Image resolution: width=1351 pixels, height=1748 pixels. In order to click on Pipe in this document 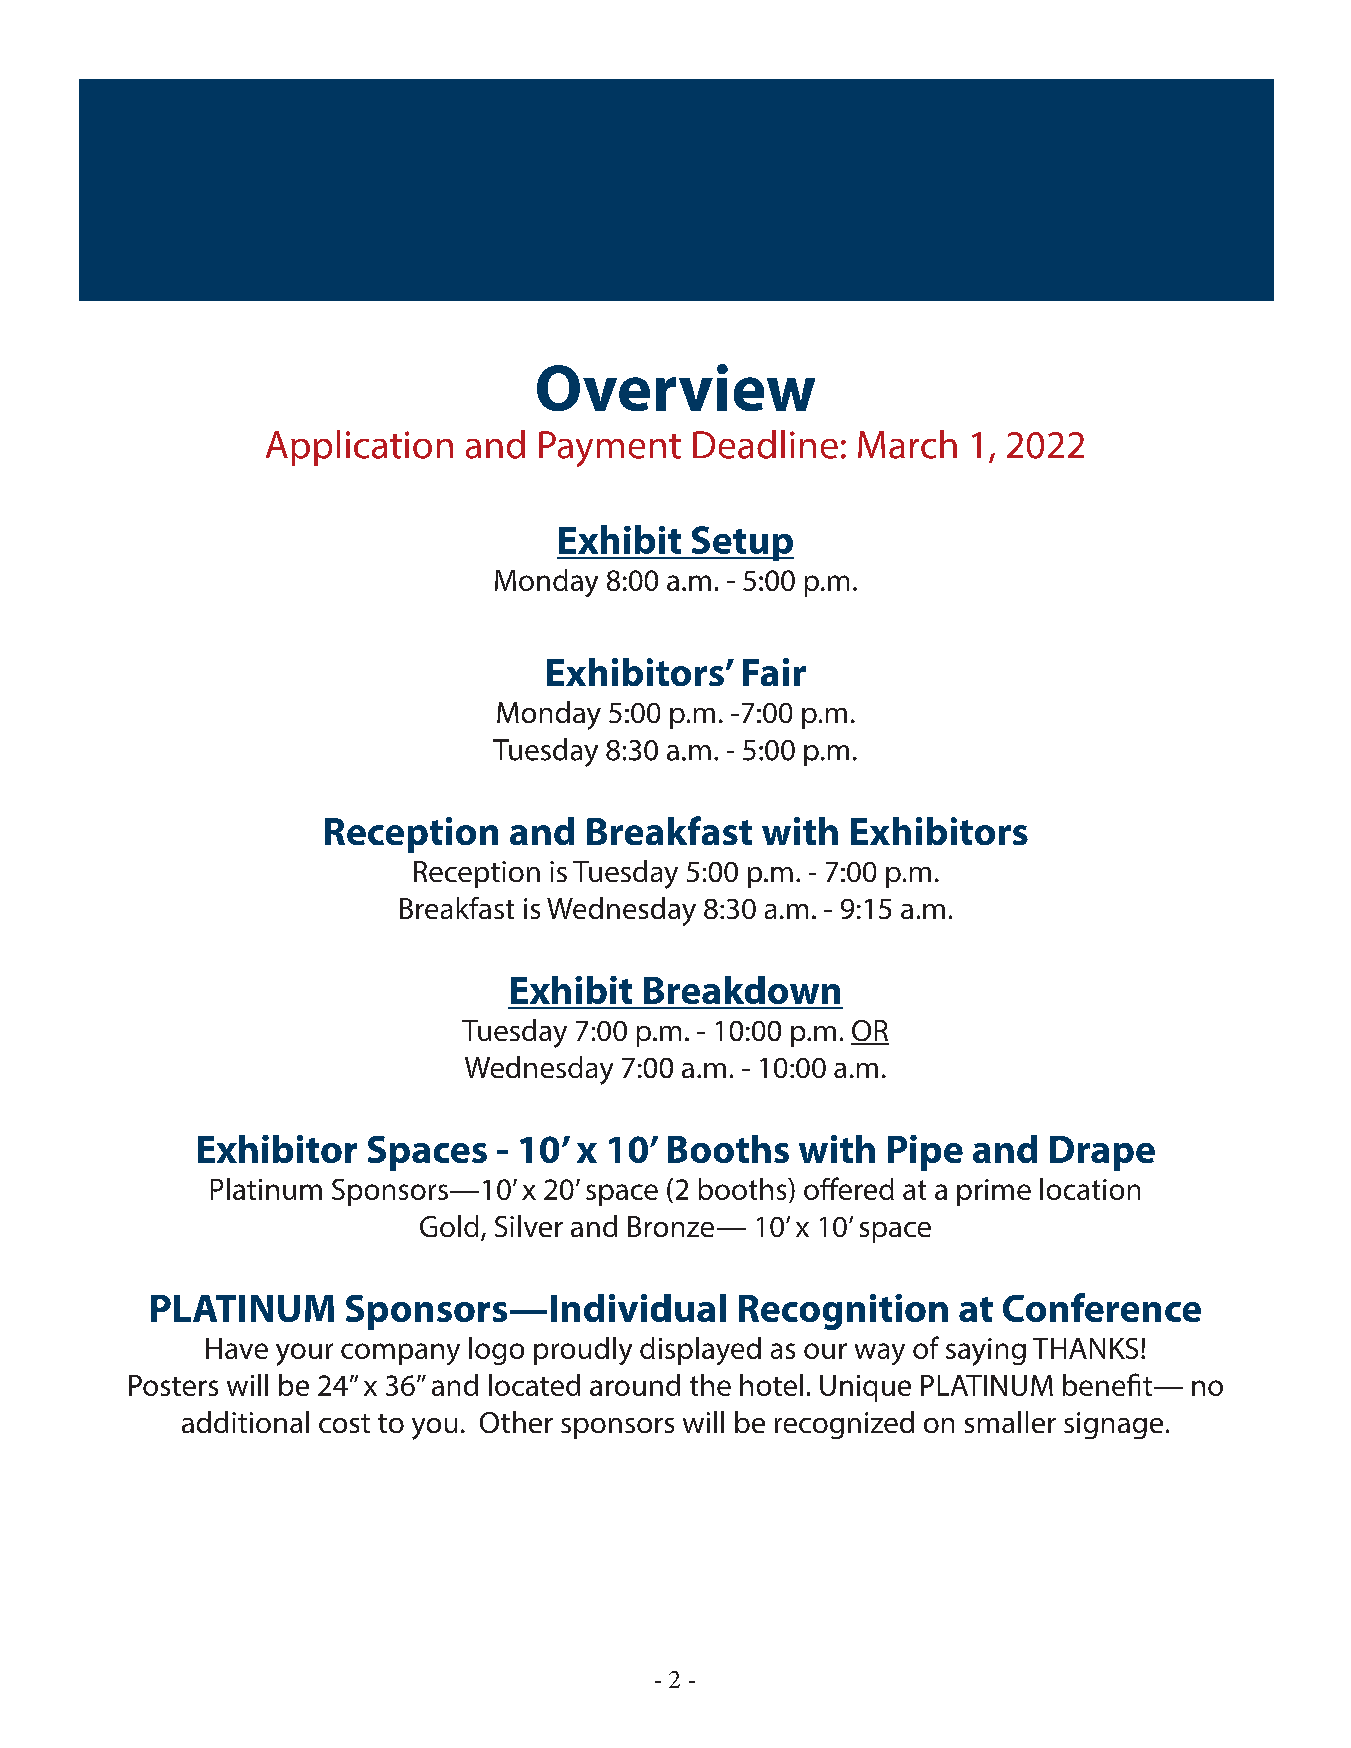, I will do `click(925, 1153)`.
